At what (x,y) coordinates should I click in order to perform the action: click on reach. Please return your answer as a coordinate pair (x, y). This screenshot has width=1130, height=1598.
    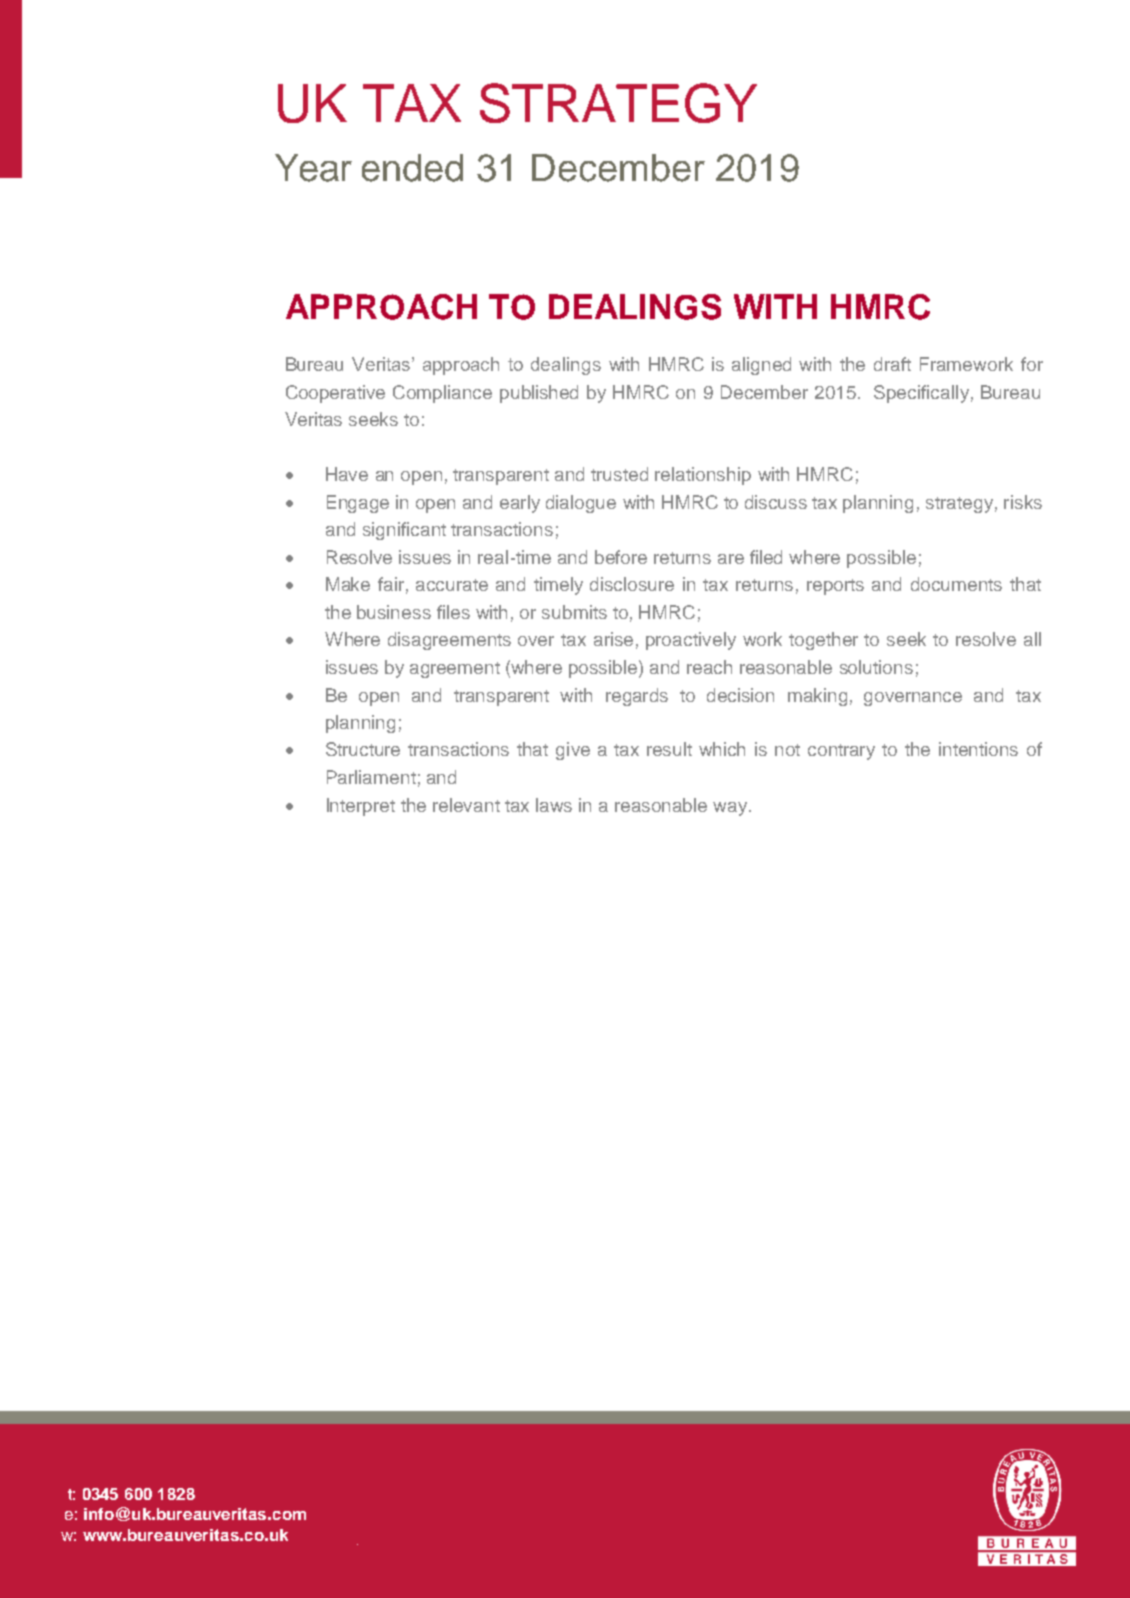
    Looking at the image, I should click on (709, 667).
